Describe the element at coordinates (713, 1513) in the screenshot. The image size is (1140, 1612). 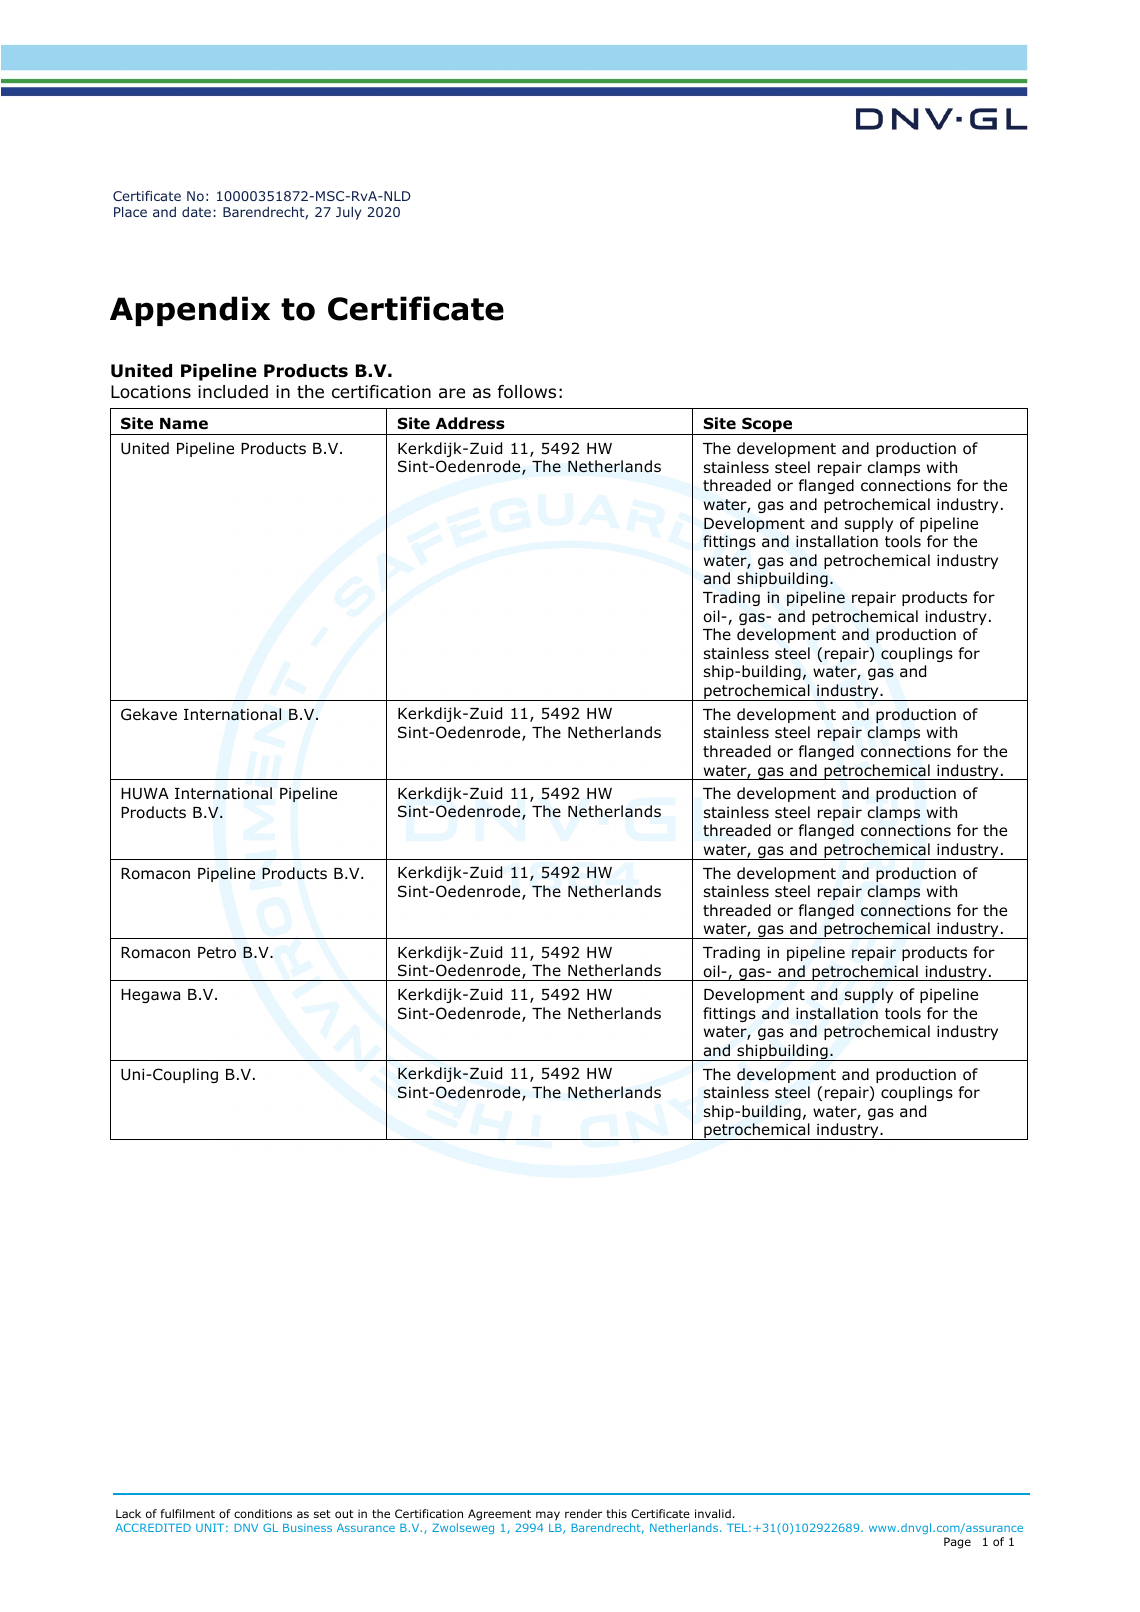
I see `invalid` at that location.
